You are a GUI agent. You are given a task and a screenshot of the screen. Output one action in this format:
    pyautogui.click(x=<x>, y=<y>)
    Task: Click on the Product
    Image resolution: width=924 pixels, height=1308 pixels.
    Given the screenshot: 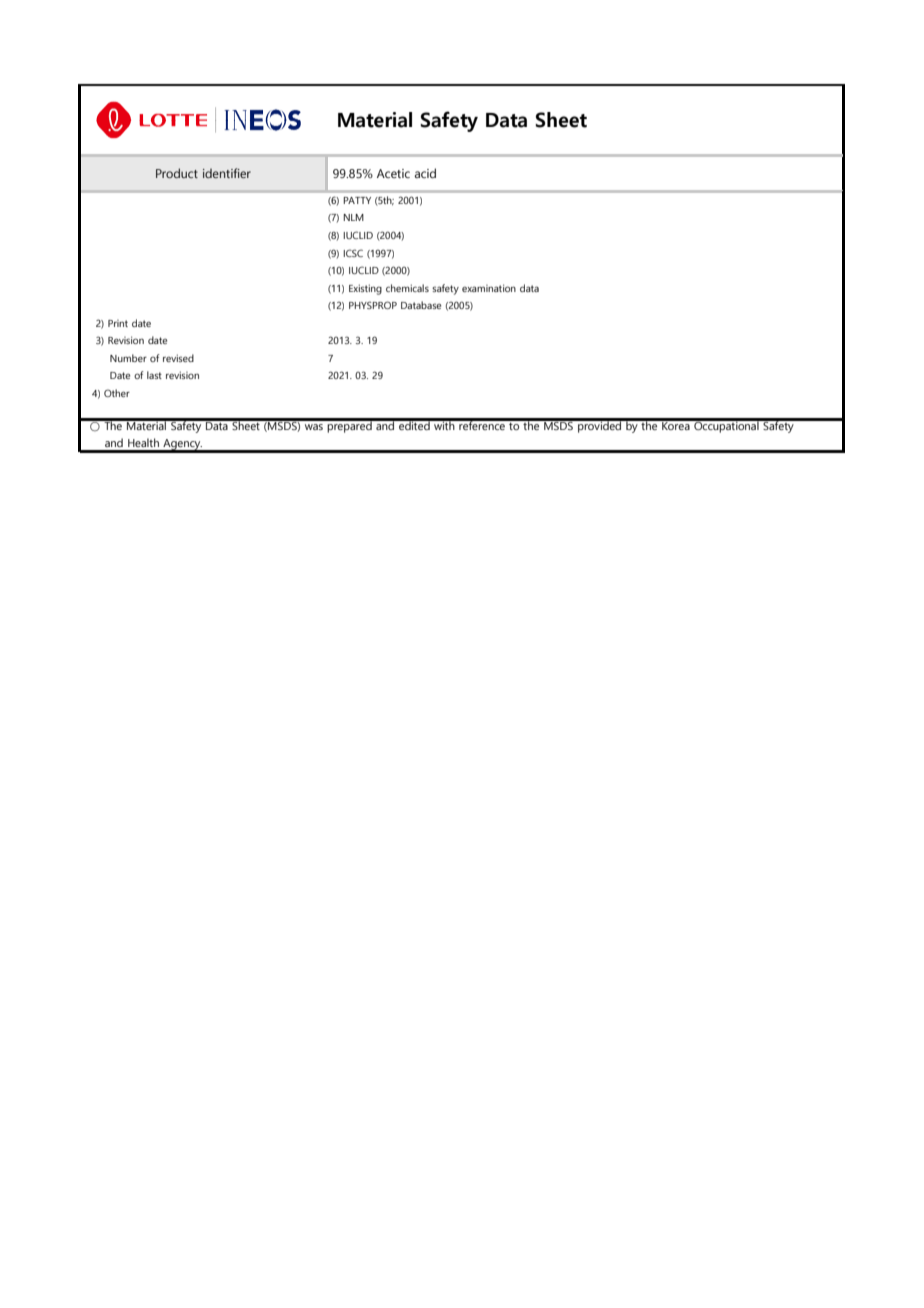 What is the action you would take?
    pyautogui.click(x=177, y=173)
